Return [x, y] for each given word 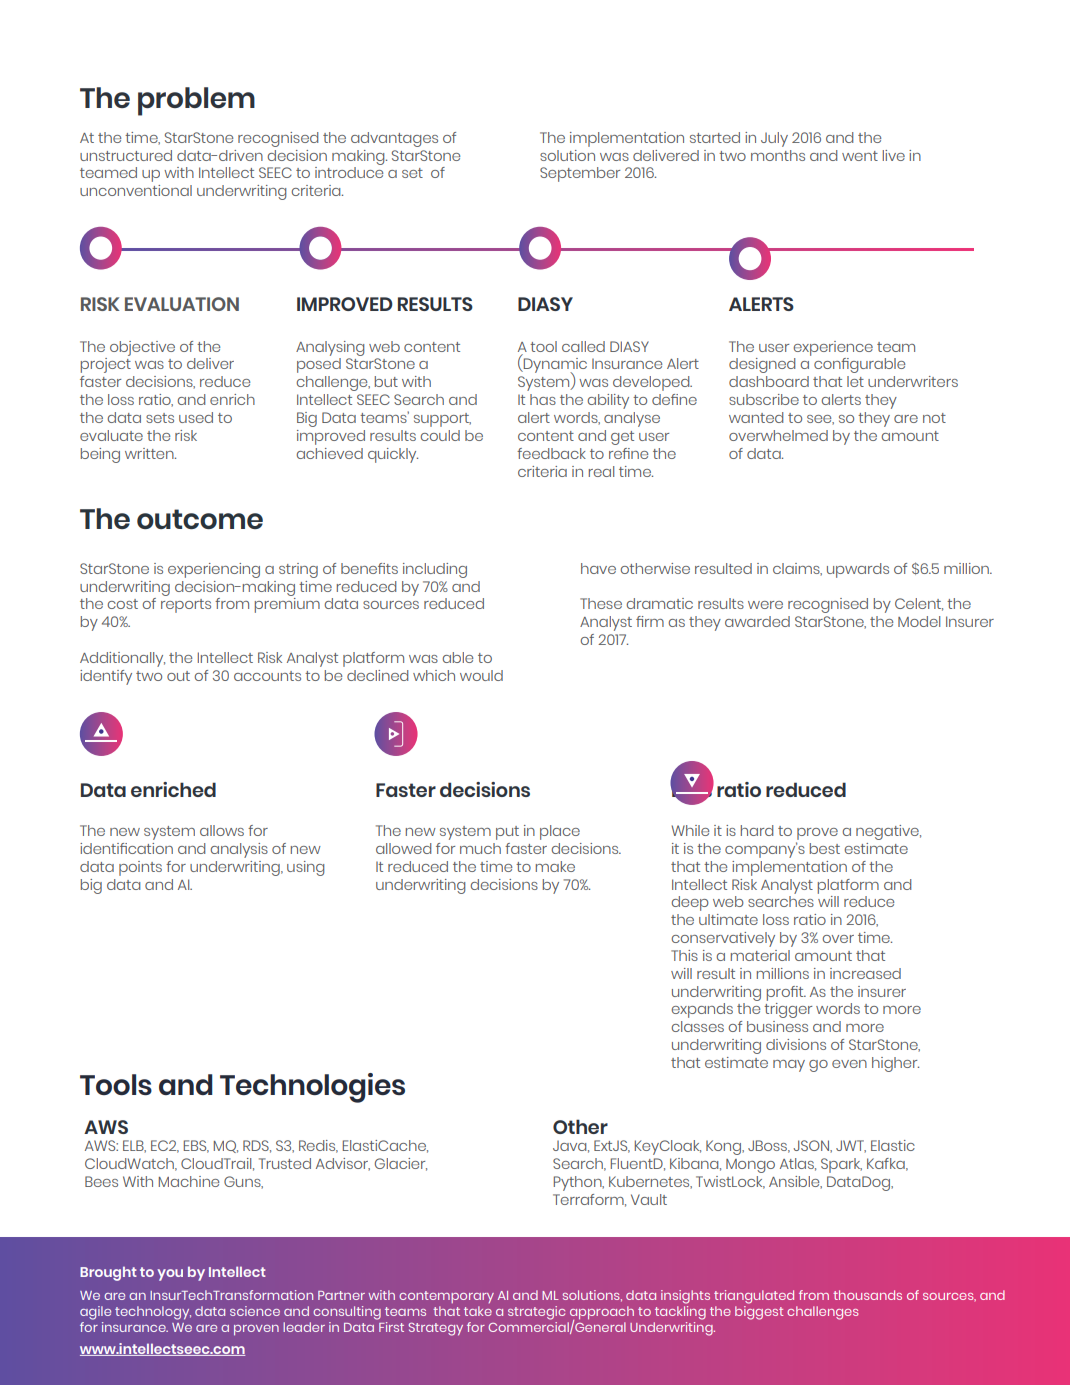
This [684, 955]
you [170, 1275]
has [543, 399]
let [855, 381]
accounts [267, 676]
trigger [788, 1010]
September [580, 174]
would [481, 675]
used [196, 417]
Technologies [312, 1088]
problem [196, 101]
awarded [757, 621]
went [860, 156]
